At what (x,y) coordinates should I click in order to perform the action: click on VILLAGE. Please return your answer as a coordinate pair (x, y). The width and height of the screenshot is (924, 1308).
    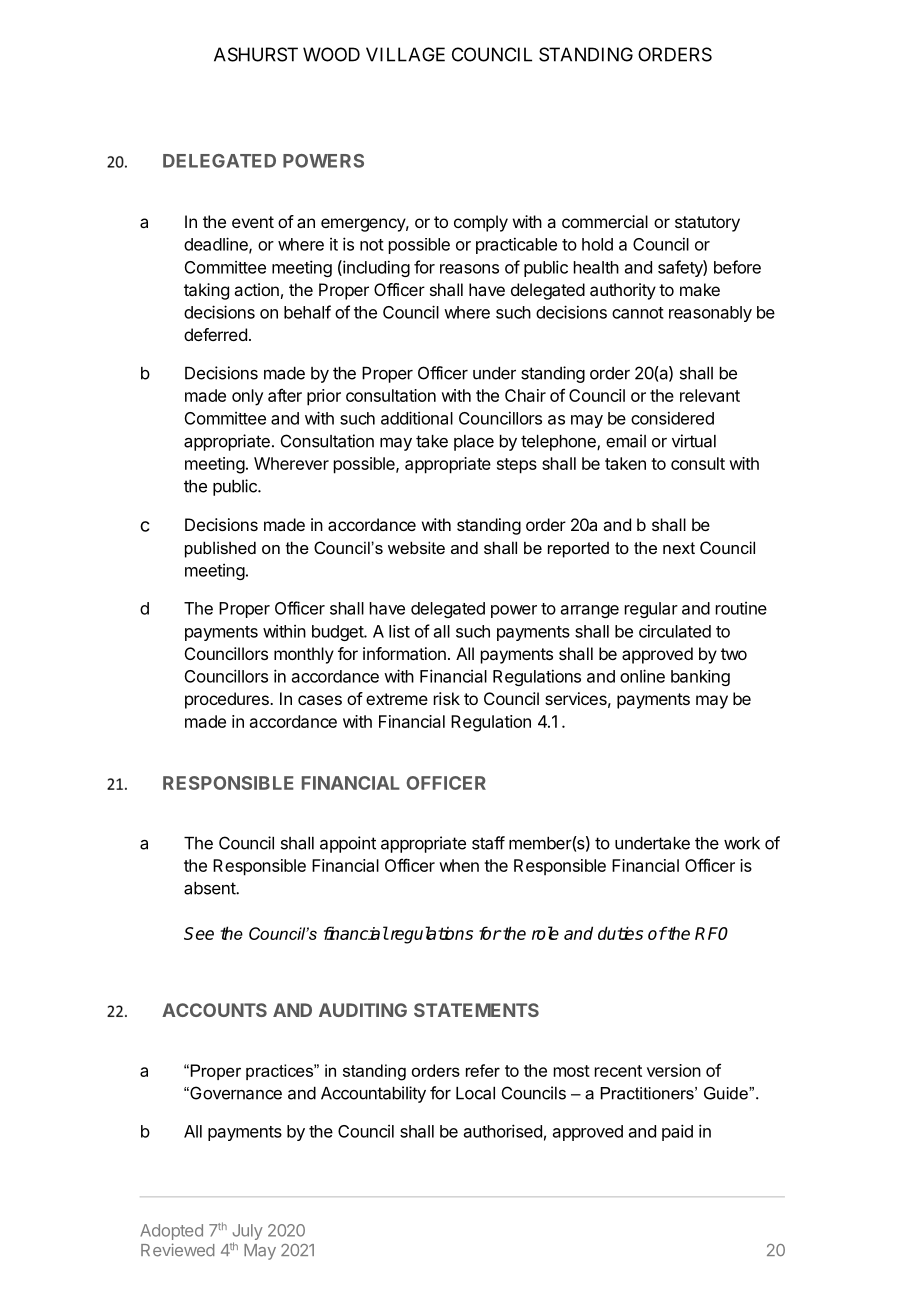
    Looking at the image, I should click on (405, 54).
